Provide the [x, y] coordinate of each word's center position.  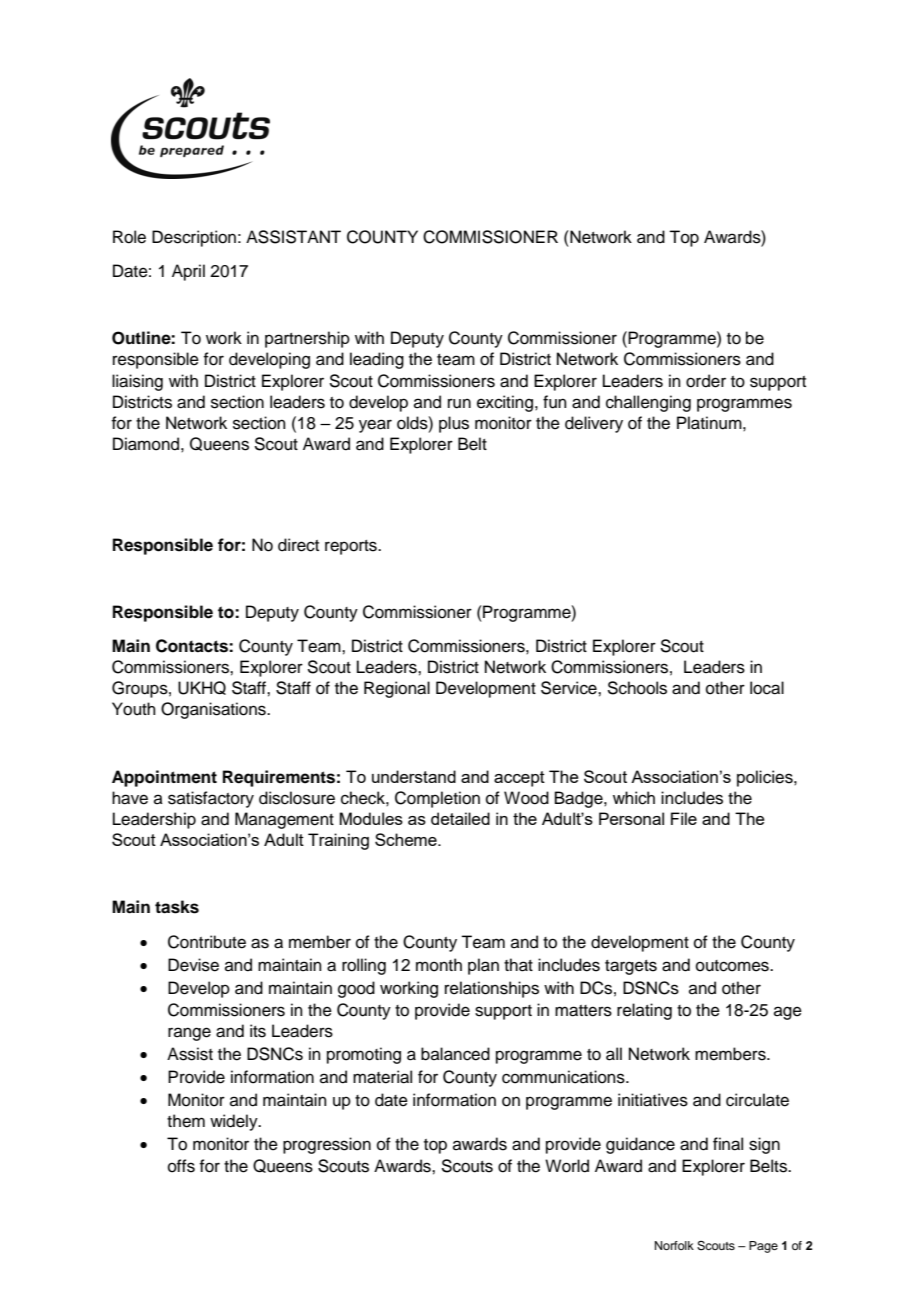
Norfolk [674, 1245]
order [706, 381]
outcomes [733, 966]
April [188, 272]
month [439, 965]
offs [181, 1166]
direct [298, 545]
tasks [177, 907]
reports [352, 547]
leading [377, 360]
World [567, 1166]
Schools [637, 688]
